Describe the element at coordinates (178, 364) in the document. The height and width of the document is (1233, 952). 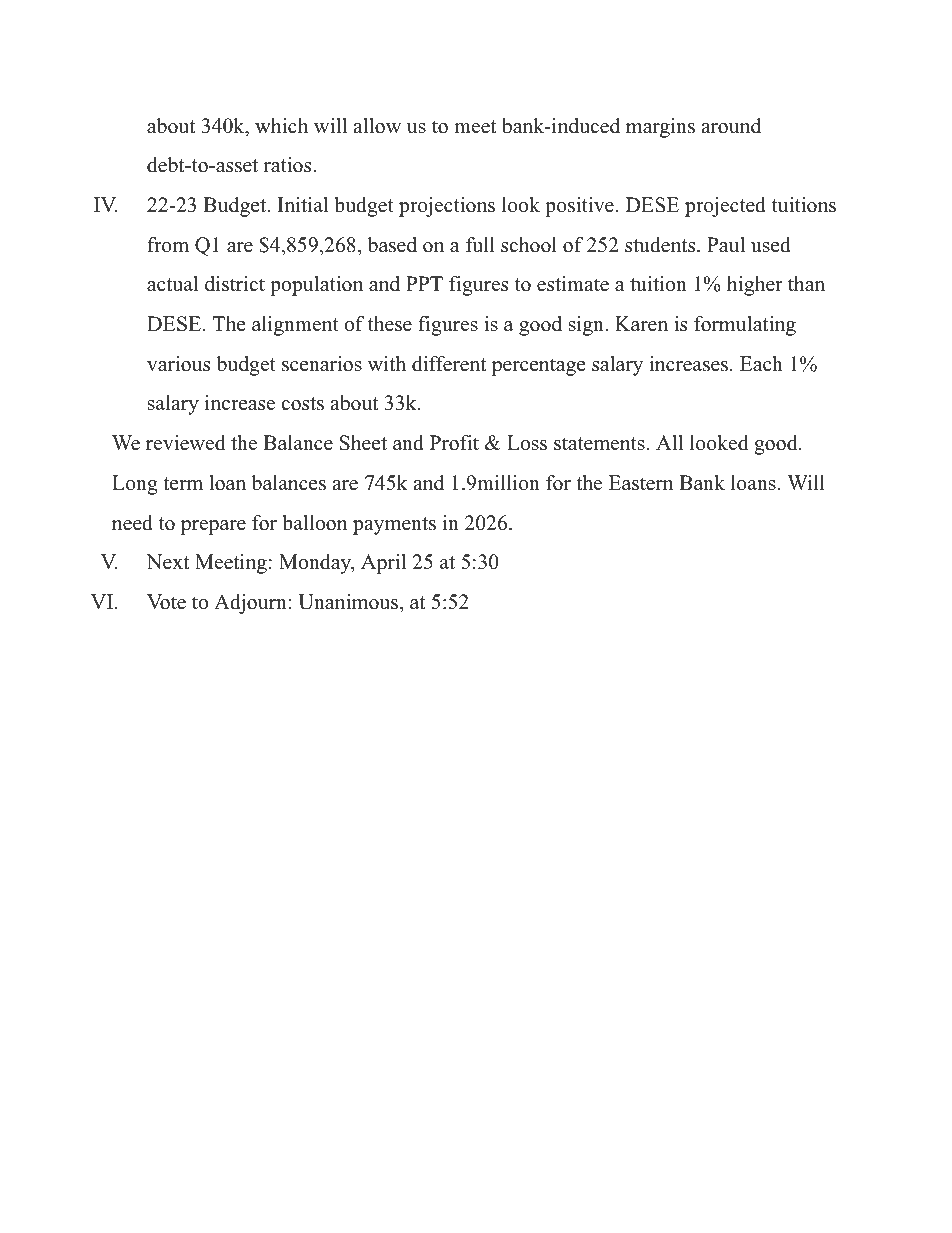
I see `various` at that location.
